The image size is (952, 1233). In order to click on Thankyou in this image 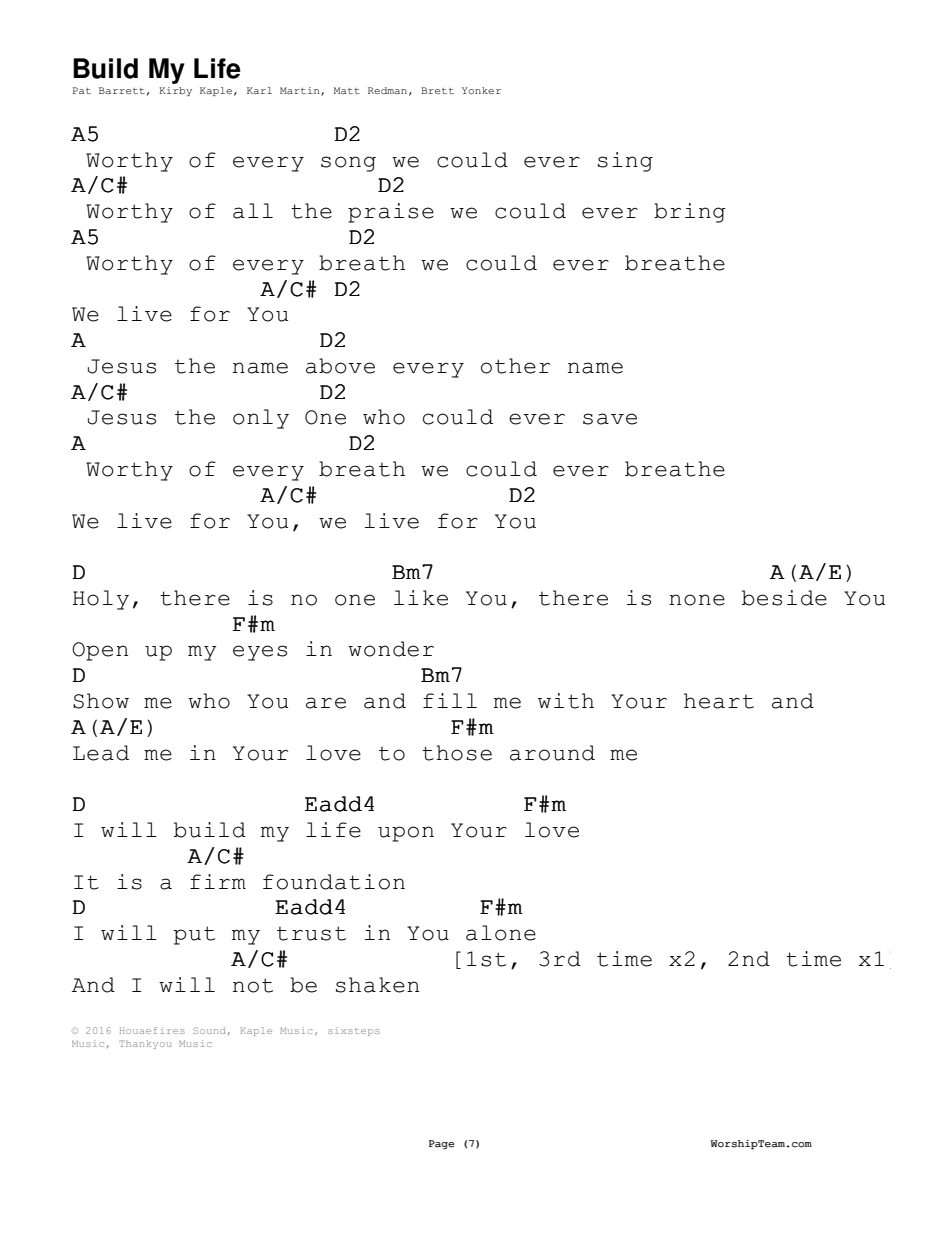, I will do `click(145, 1044)`.
